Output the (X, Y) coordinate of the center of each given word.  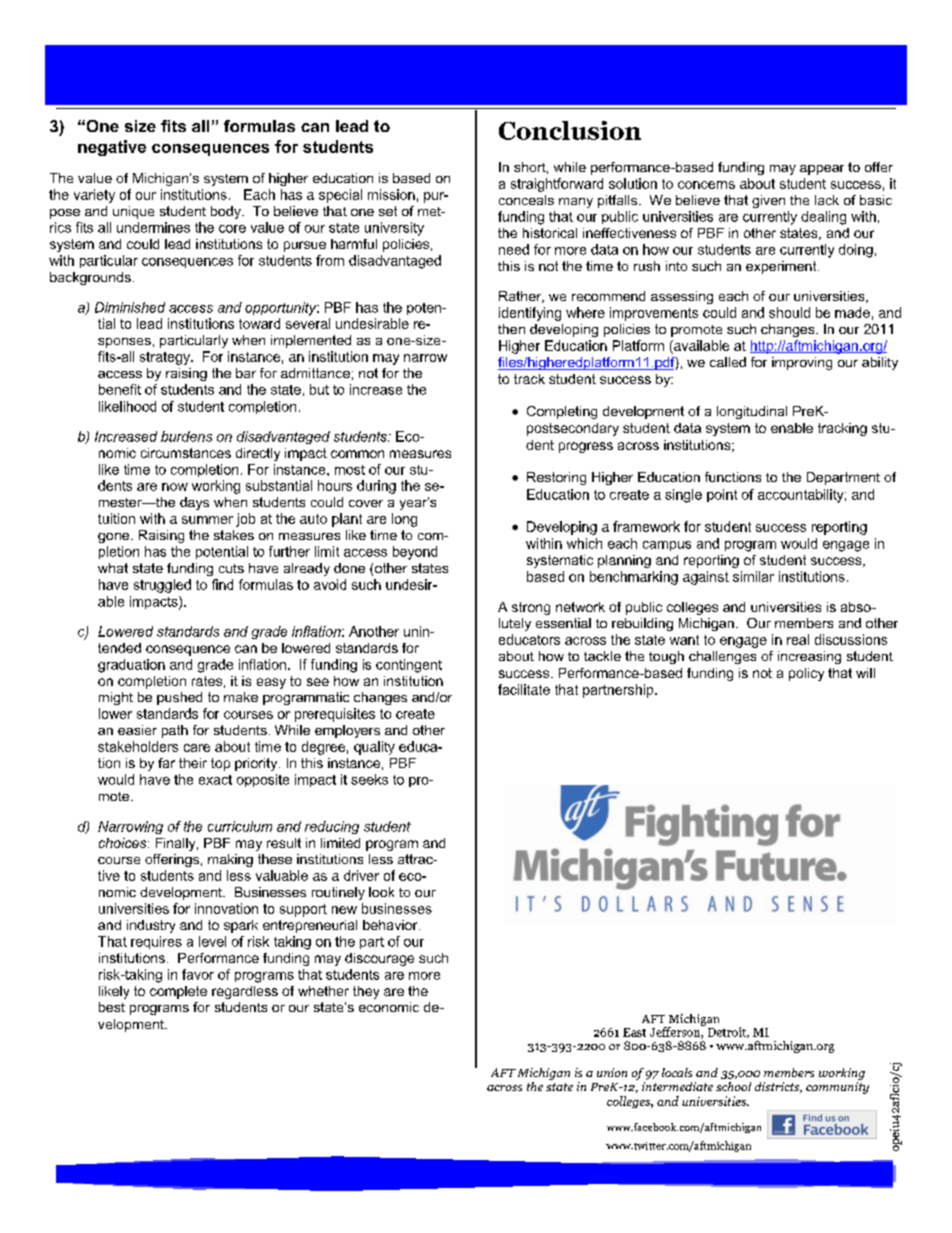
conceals (526, 200)
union (612, 1072)
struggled (162, 586)
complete (178, 992)
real (798, 639)
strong (531, 608)
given (768, 201)
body (227, 212)
